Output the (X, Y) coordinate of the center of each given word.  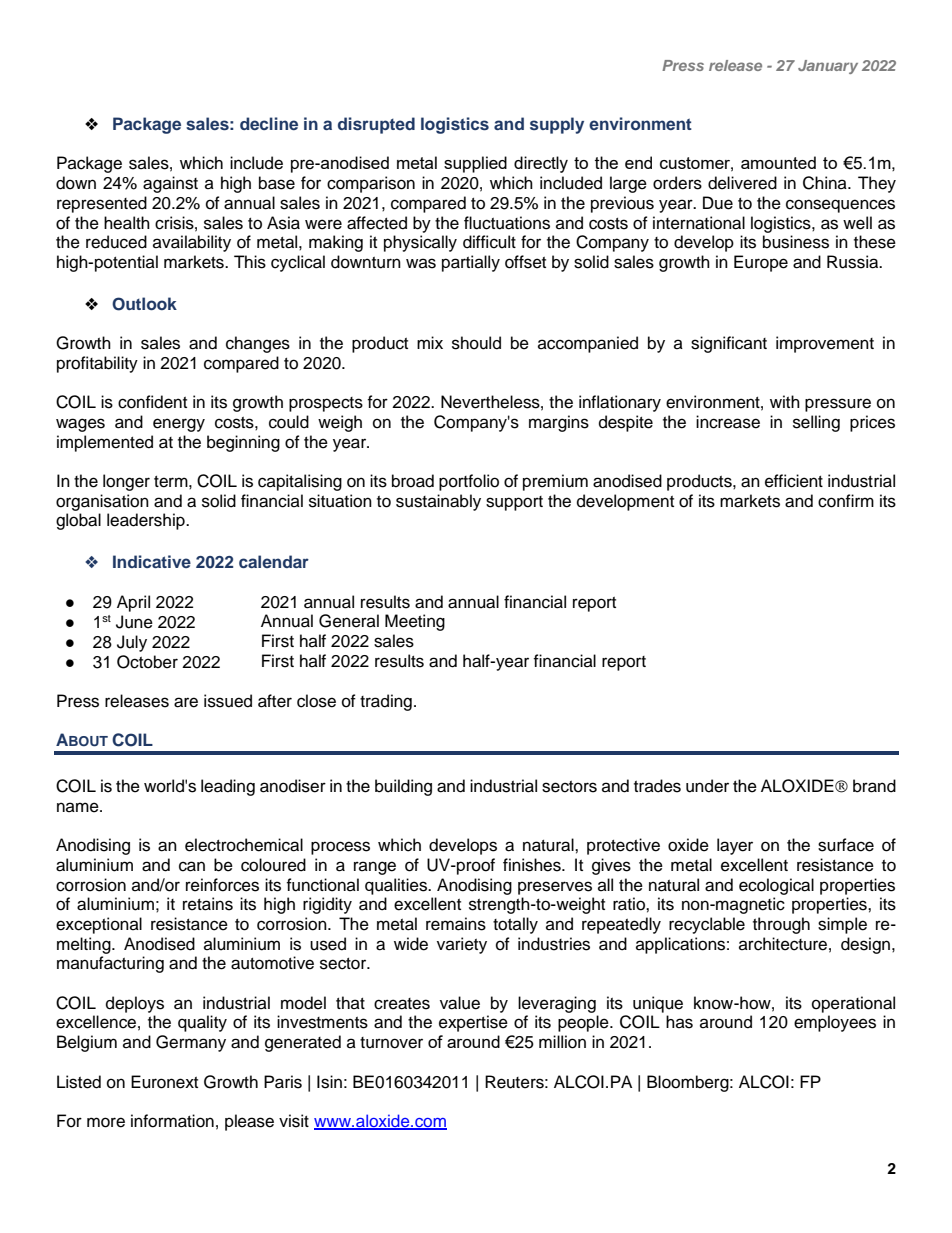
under (707, 786)
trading (386, 702)
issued (228, 701)
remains (456, 924)
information (172, 1121)
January (828, 67)
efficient (794, 481)
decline (269, 123)
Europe (761, 263)
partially (471, 263)
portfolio (469, 482)
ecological (776, 886)
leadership (147, 521)
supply (557, 125)
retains (208, 904)
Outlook (144, 304)
